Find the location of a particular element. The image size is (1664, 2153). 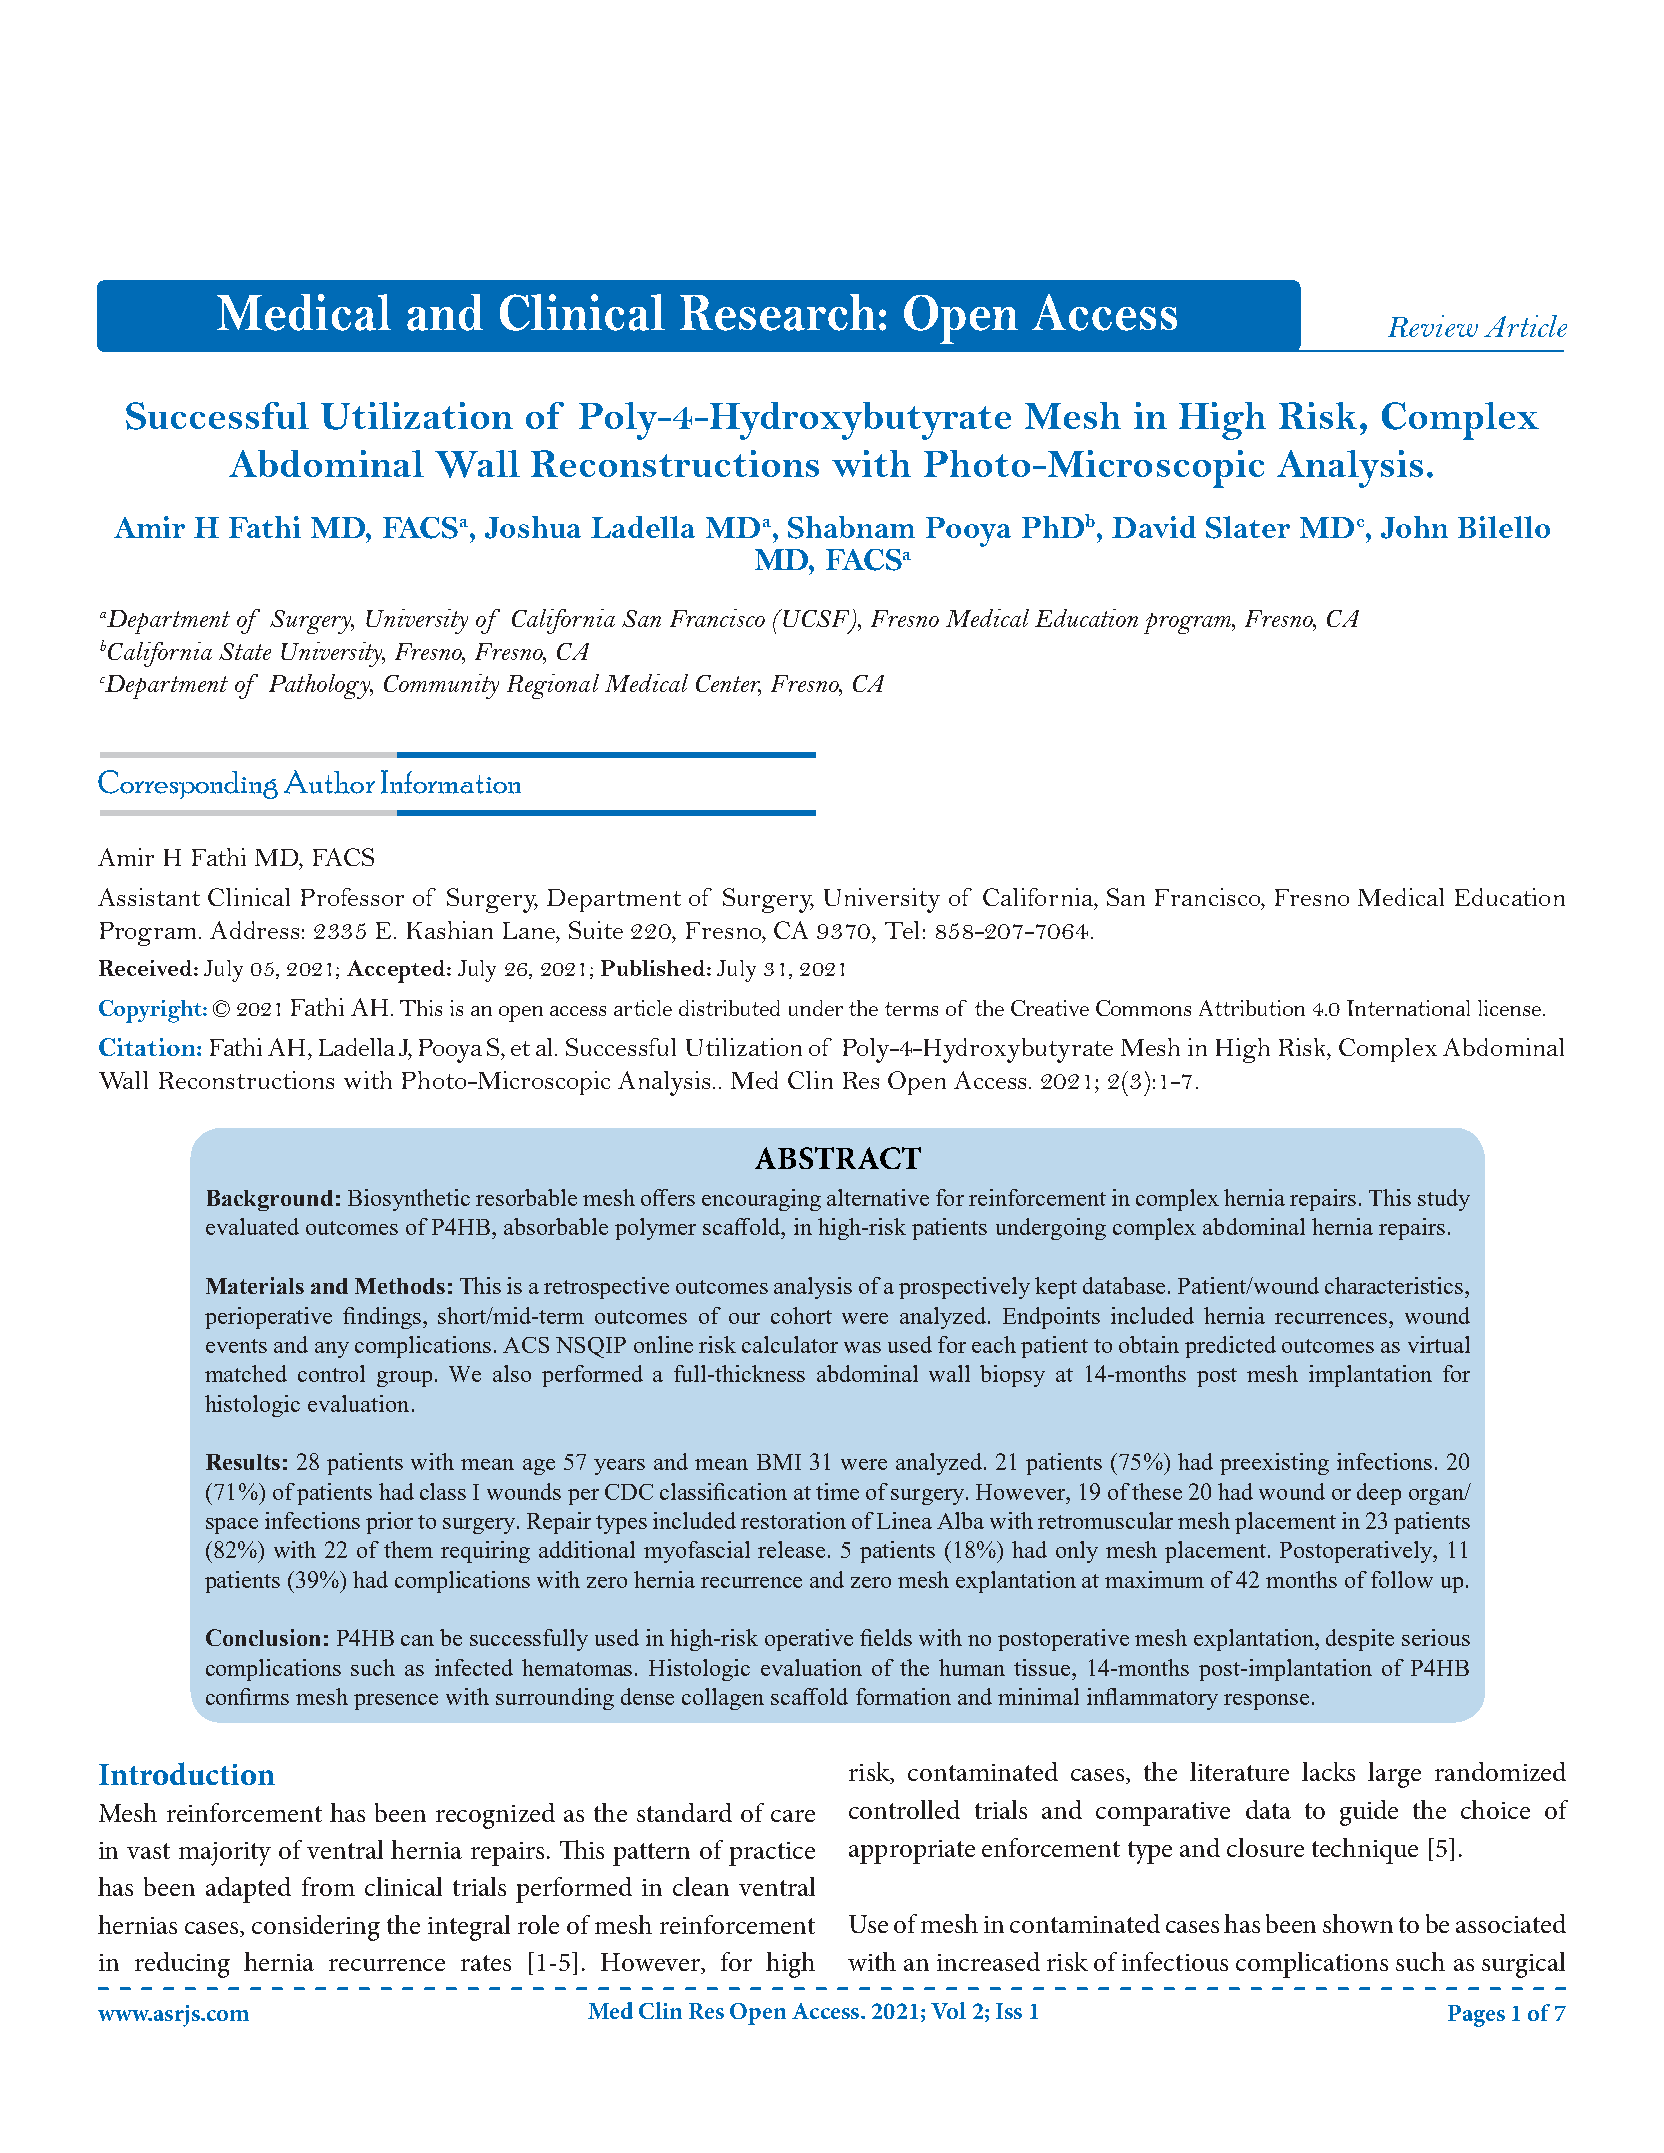

study is located at coordinates (1444, 1200).
